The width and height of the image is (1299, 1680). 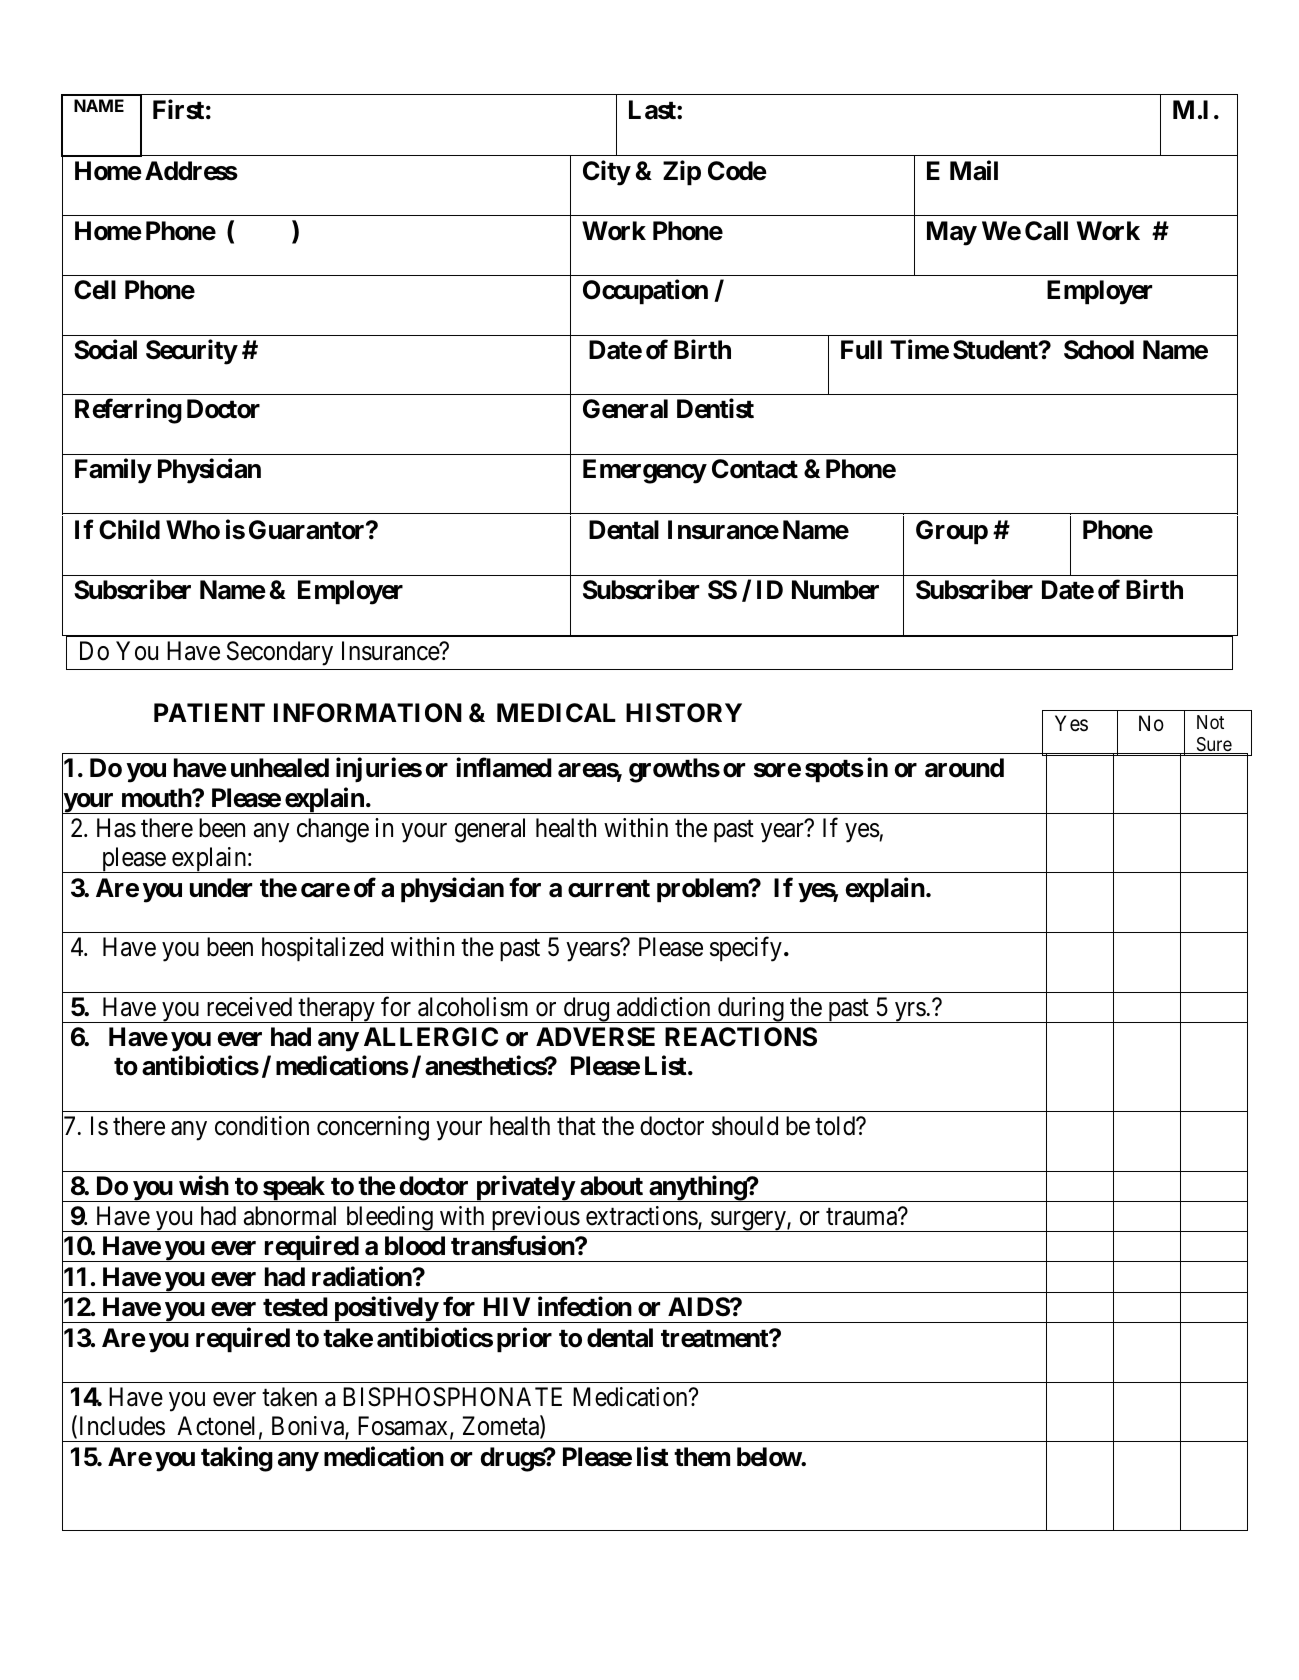 What do you see at coordinates (974, 170) in the image?
I see `Mail` at bounding box center [974, 170].
